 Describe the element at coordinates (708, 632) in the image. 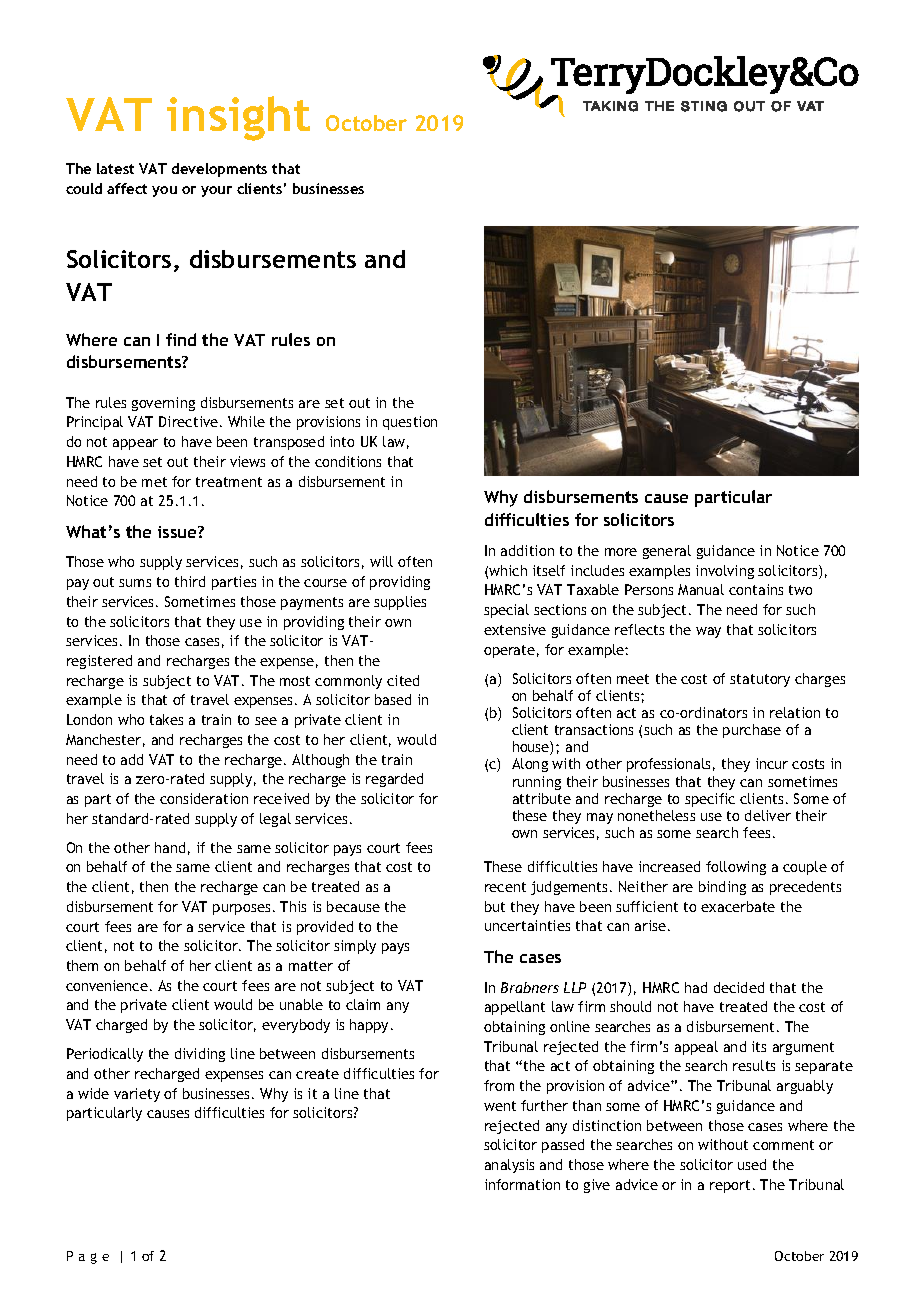

I see `way` at that location.
